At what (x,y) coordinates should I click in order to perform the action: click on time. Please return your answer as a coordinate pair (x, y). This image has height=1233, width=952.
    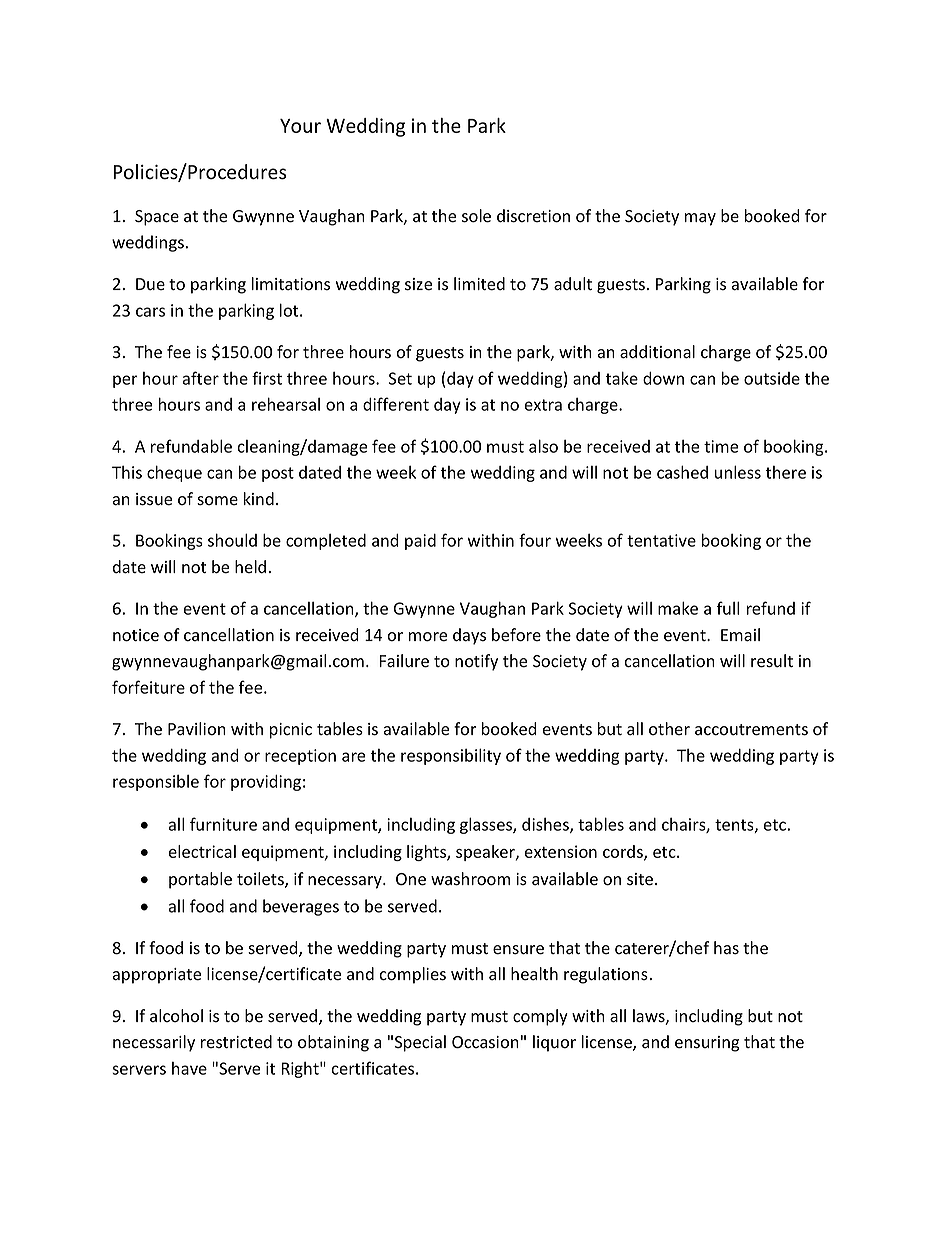
    Looking at the image, I should click on (721, 446).
